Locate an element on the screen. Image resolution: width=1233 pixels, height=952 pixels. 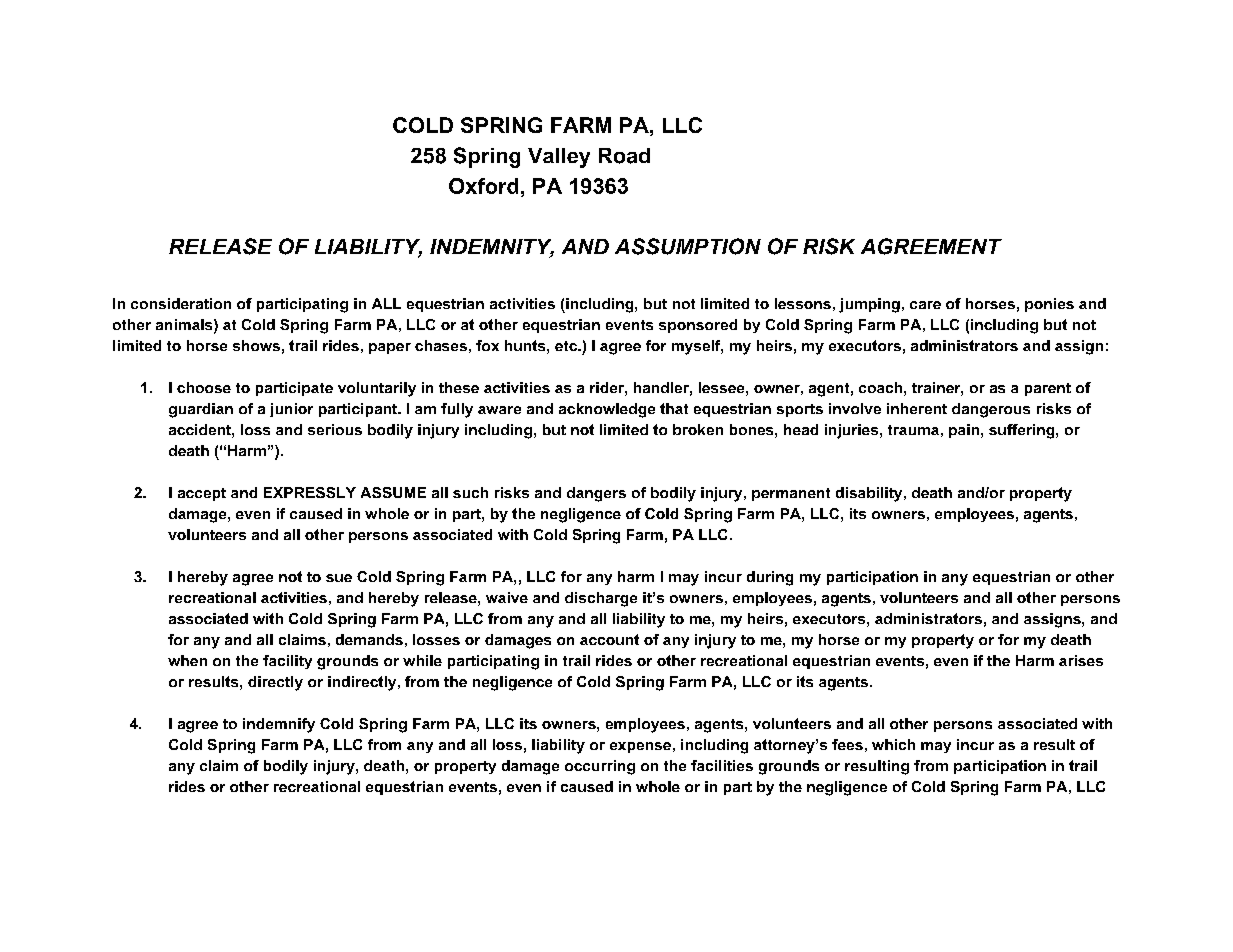
dangers is located at coordinates (596, 494).
